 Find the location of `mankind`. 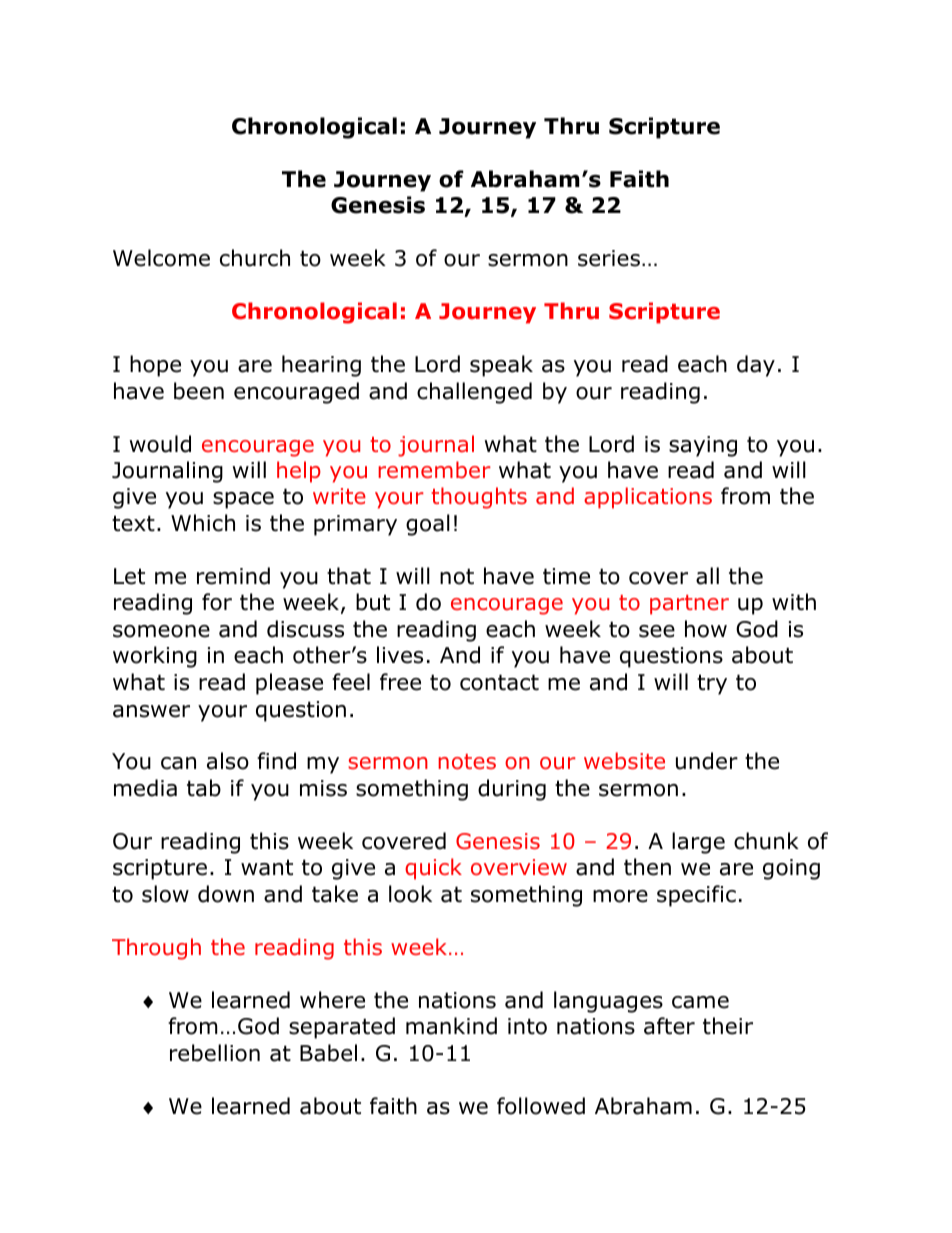

mankind is located at coordinates (451, 1026).
